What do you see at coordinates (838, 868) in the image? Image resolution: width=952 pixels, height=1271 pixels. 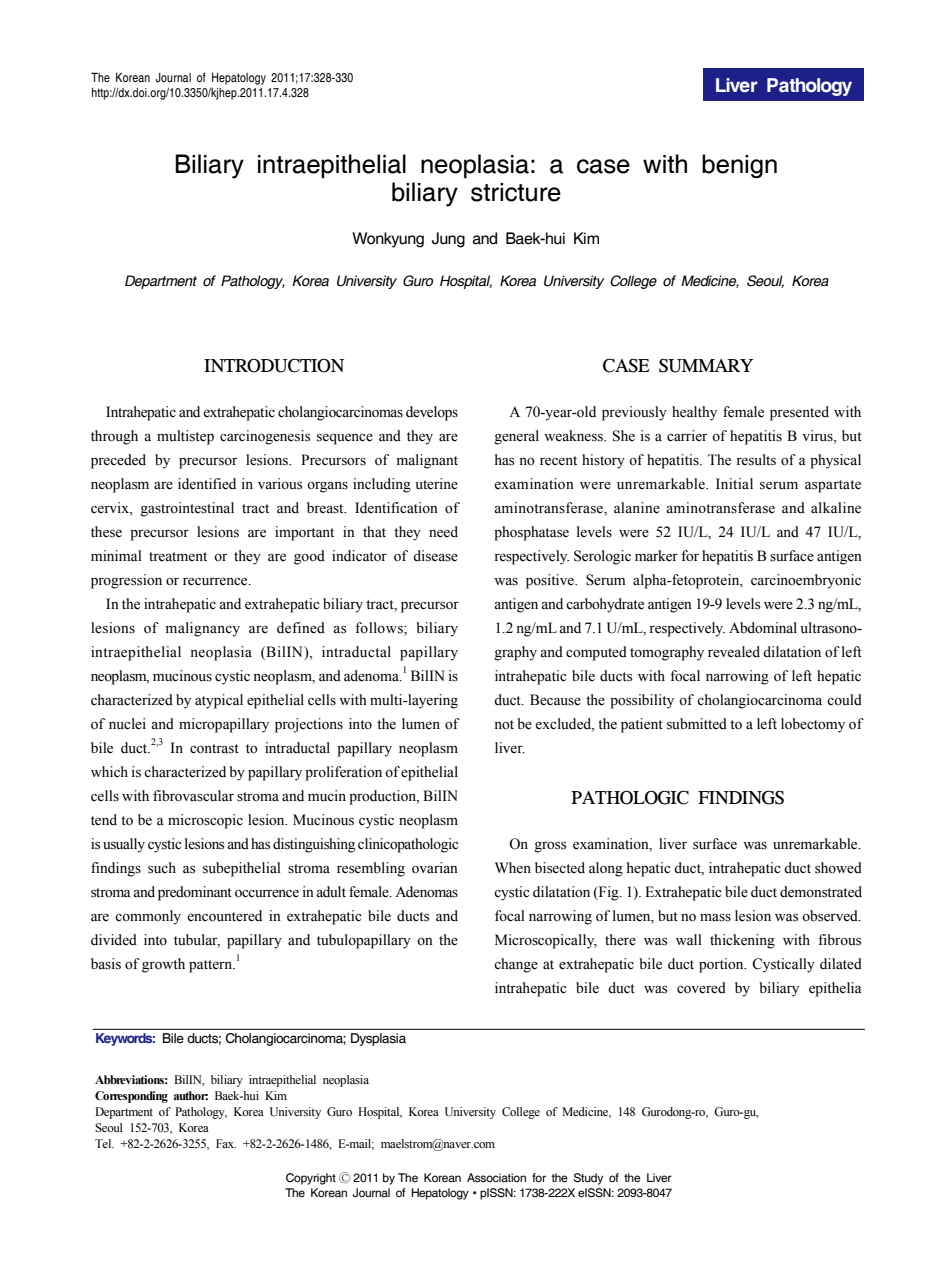 I see `showed` at bounding box center [838, 868].
